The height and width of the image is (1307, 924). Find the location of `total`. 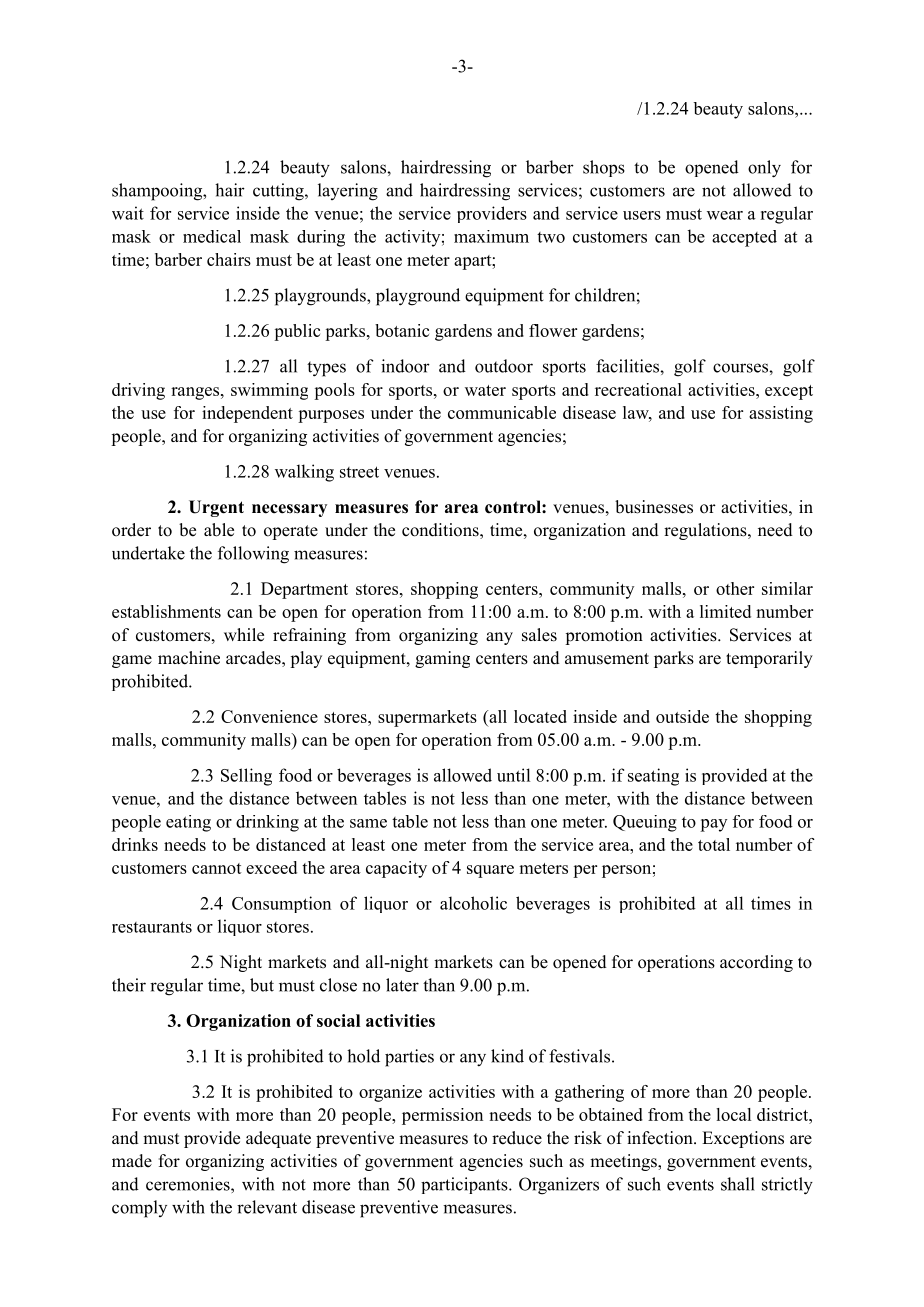

total is located at coordinates (714, 844).
